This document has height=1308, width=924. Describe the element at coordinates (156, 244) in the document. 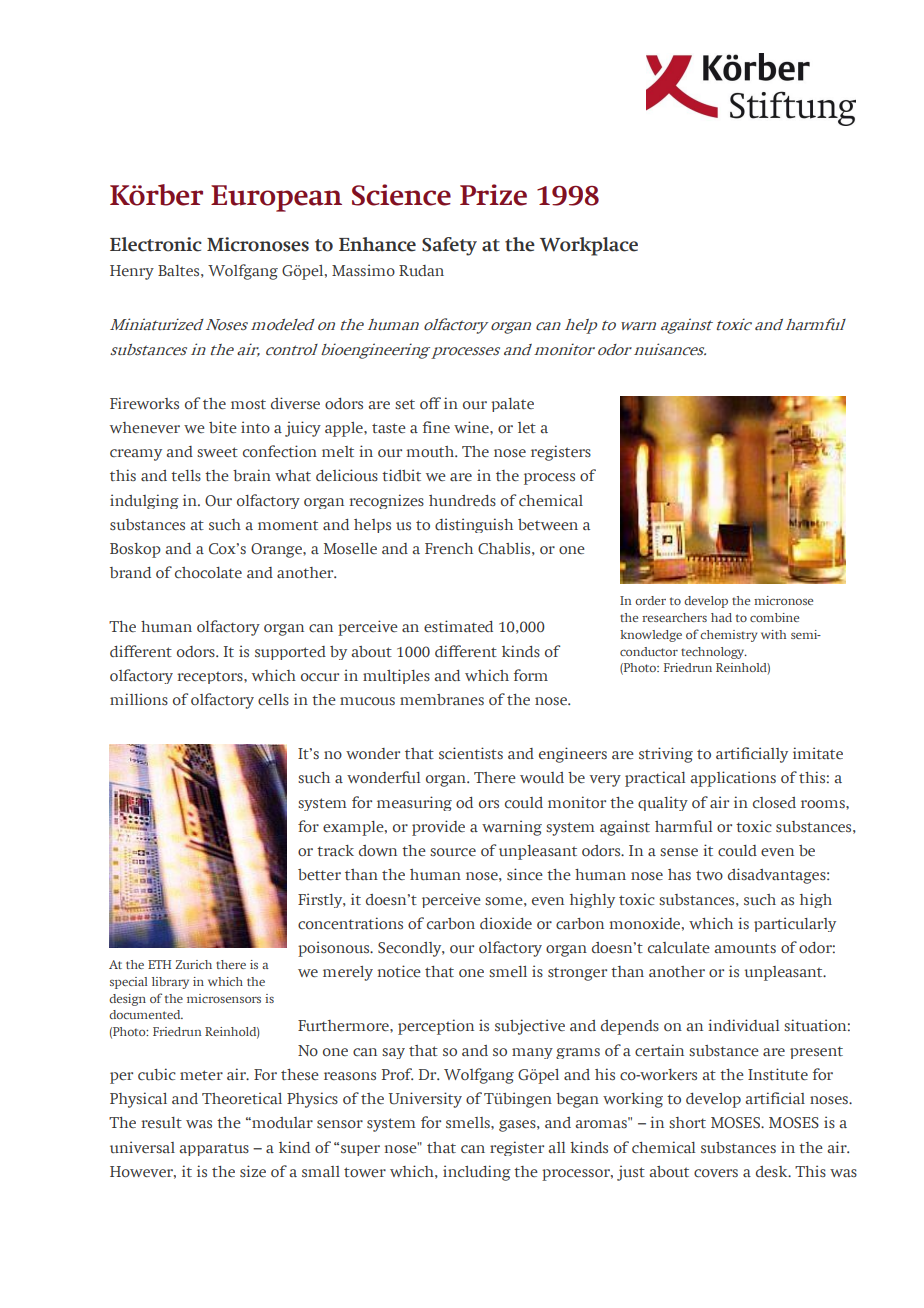

I see `Electronic` at that location.
